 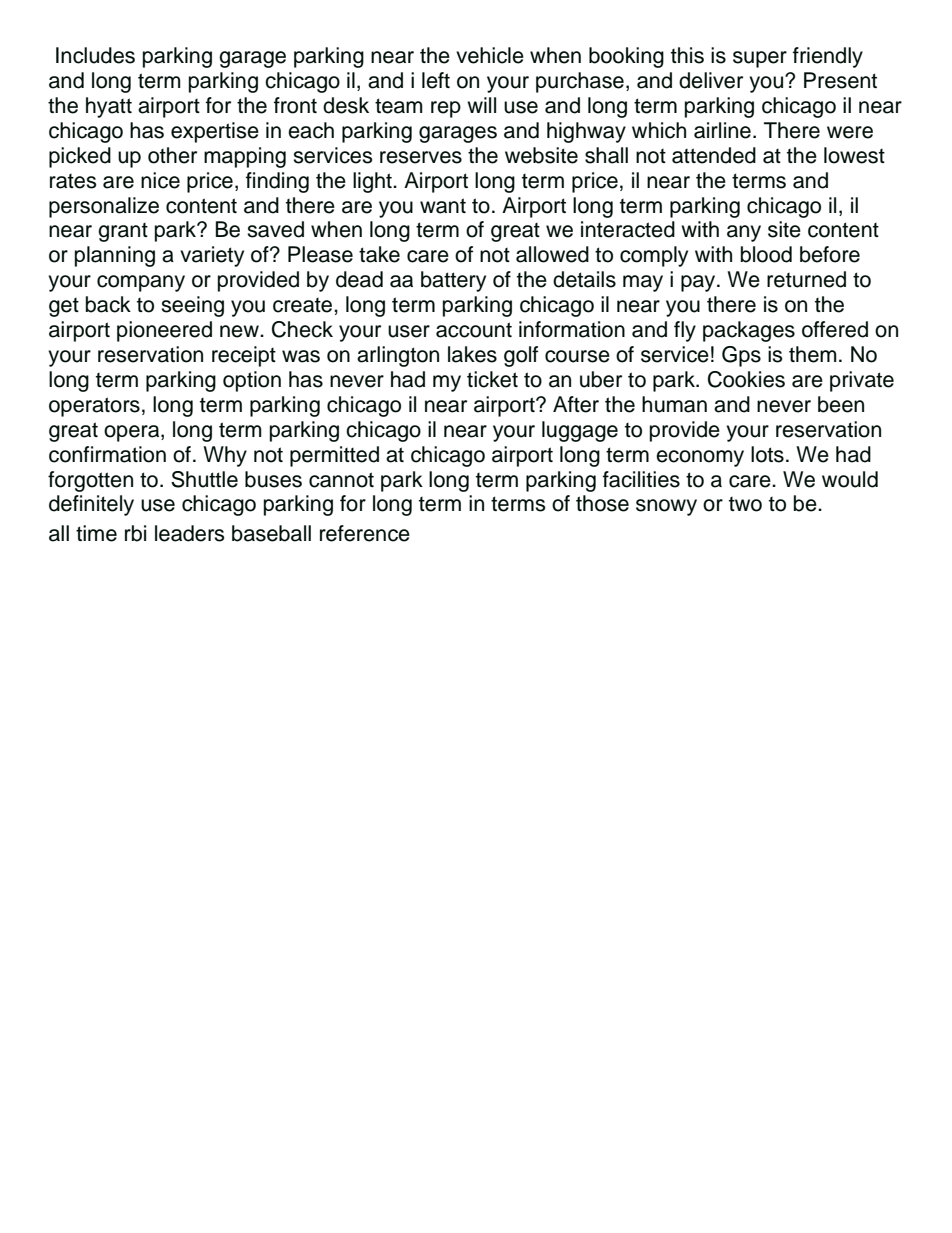 I want to click on two, so click(x=745, y=504).
